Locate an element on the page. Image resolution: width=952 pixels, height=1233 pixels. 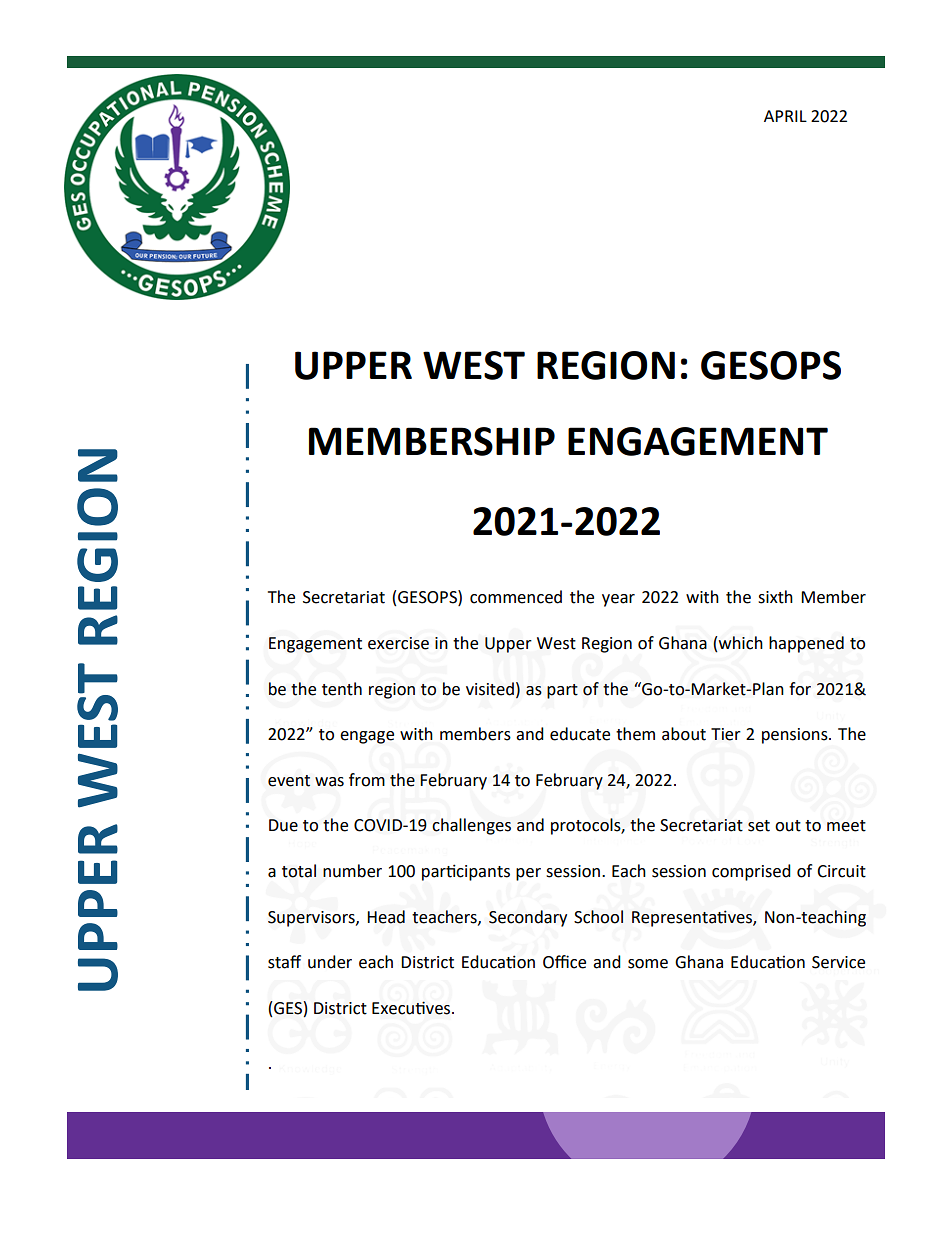
commenced is located at coordinates (516, 597).
